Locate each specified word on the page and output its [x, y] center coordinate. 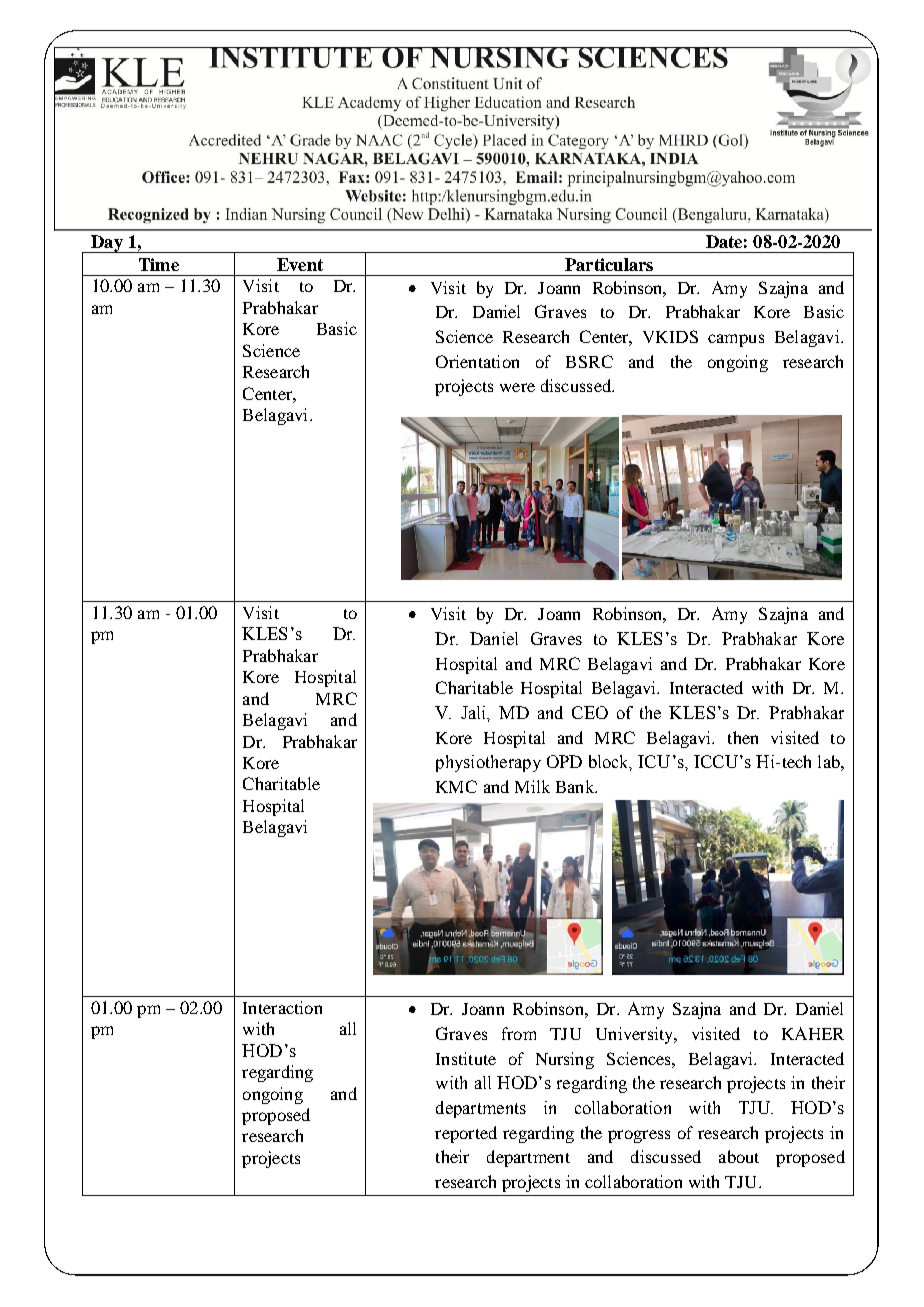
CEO [590, 712]
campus [736, 340]
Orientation [477, 361]
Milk [532, 786]
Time [159, 264]
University [636, 1035]
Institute [466, 1058]
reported [466, 1134]
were [517, 387]
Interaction [282, 1007]
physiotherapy [488, 763]
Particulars [609, 264]
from [519, 1033]
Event [300, 264]
